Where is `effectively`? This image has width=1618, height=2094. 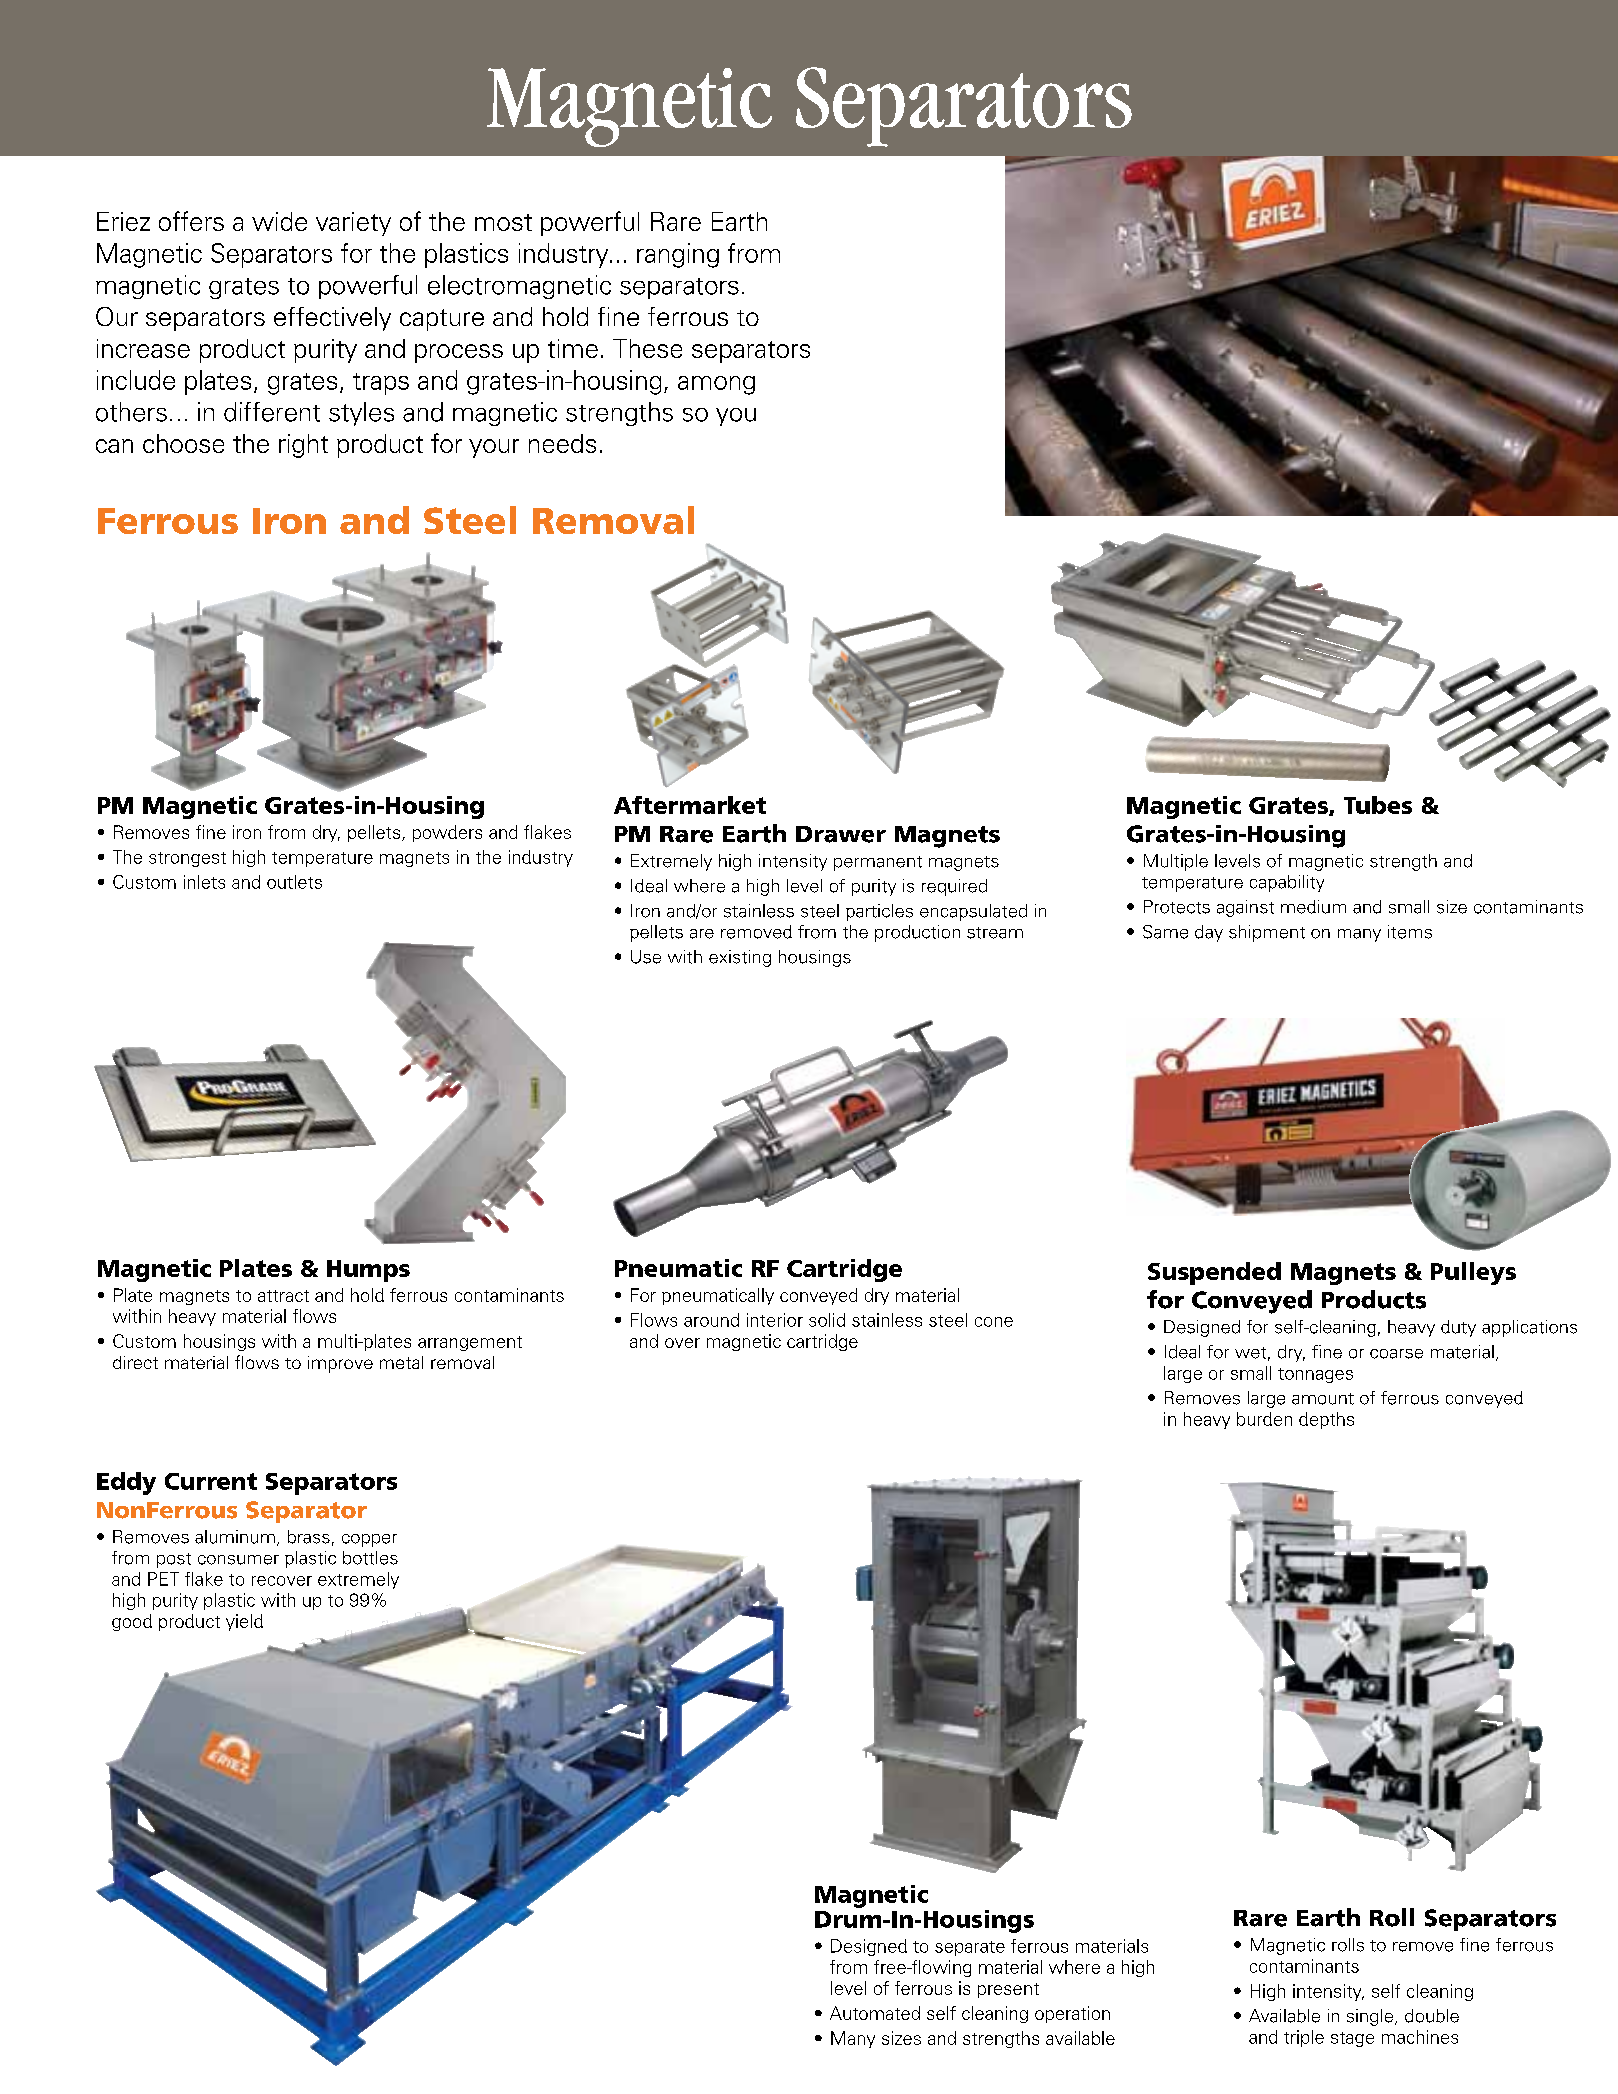
effectively is located at coordinates (332, 319).
